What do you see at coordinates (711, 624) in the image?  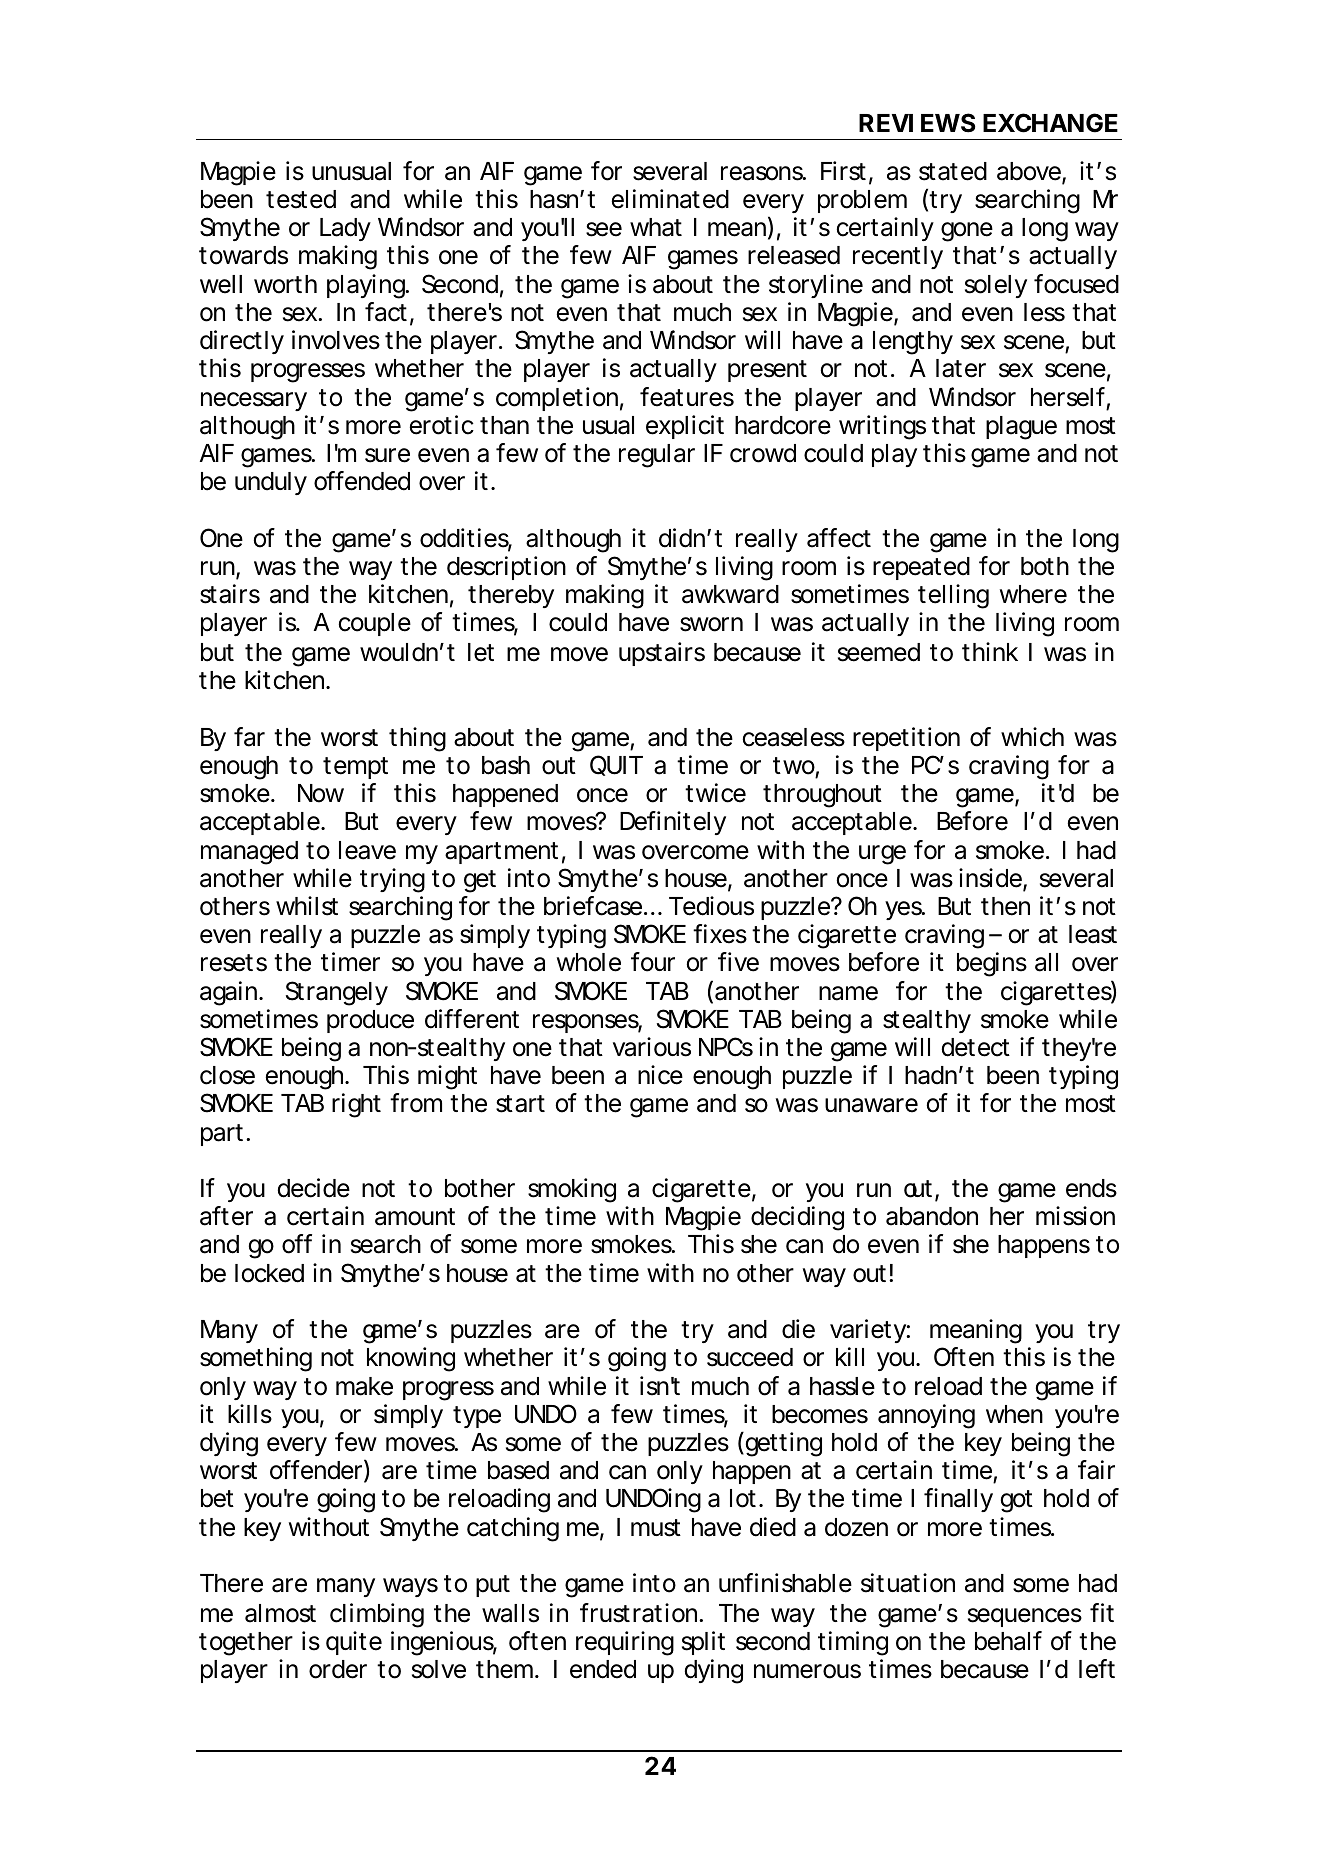 I see `sworn` at bounding box center [711, 624].
